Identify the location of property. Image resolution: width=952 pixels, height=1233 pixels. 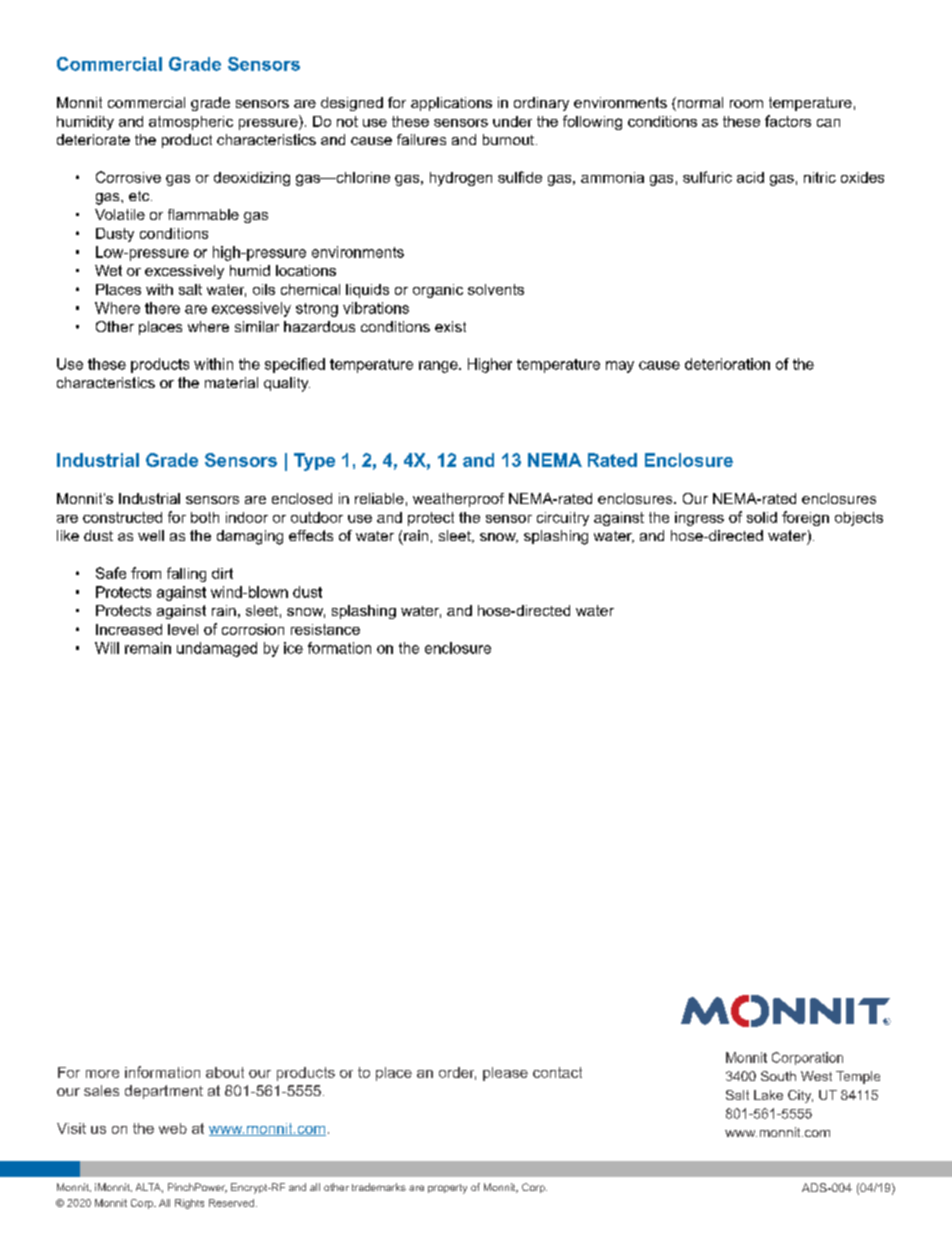
(447, 1189).
